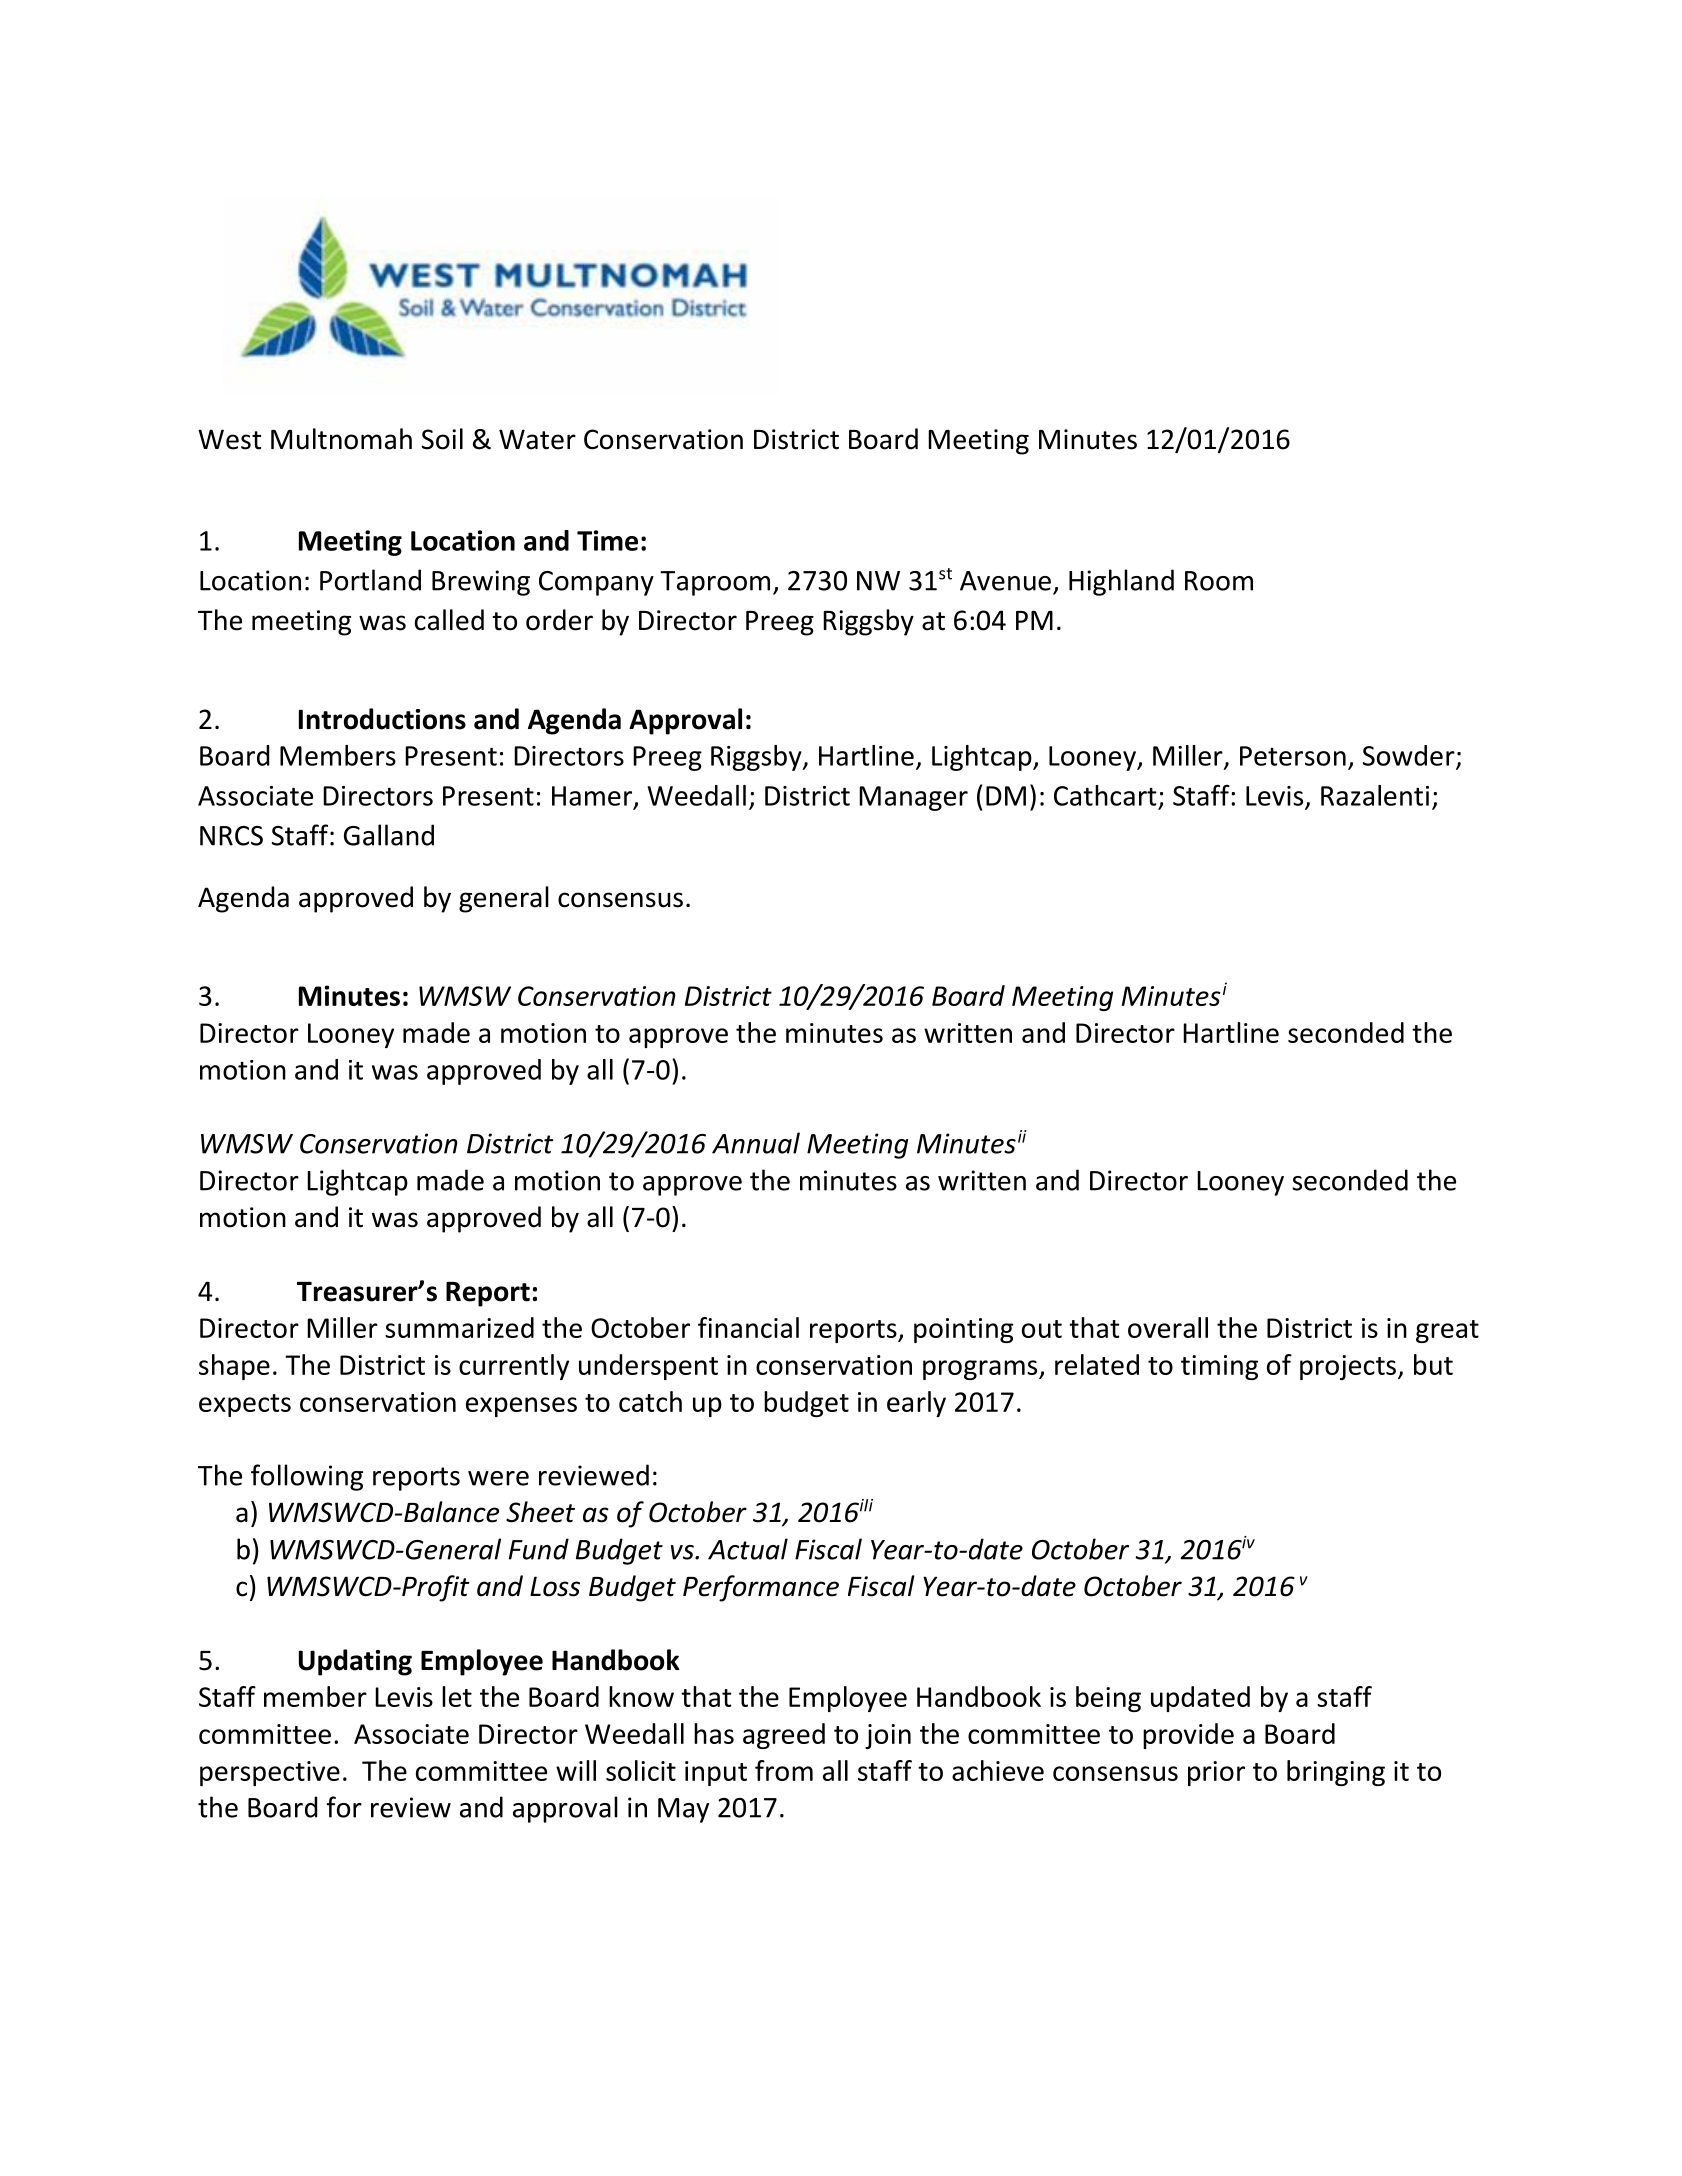  What do you see at coordinates (307, 1477) in the screenshot?
I see `following` at bounding box center [307, 1477].
